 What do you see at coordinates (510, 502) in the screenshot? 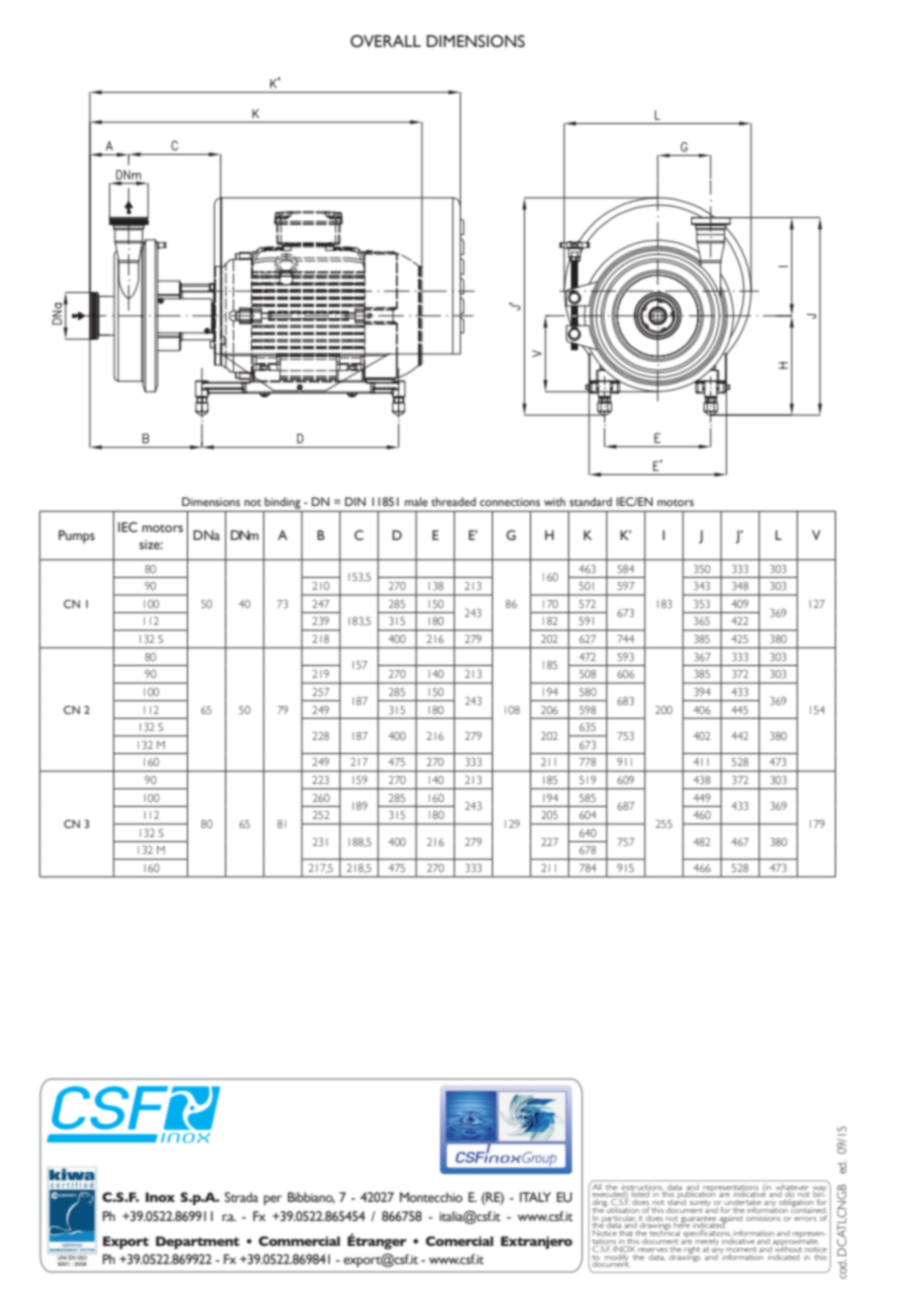
I see `connections` at bounding box center [510, 502].
